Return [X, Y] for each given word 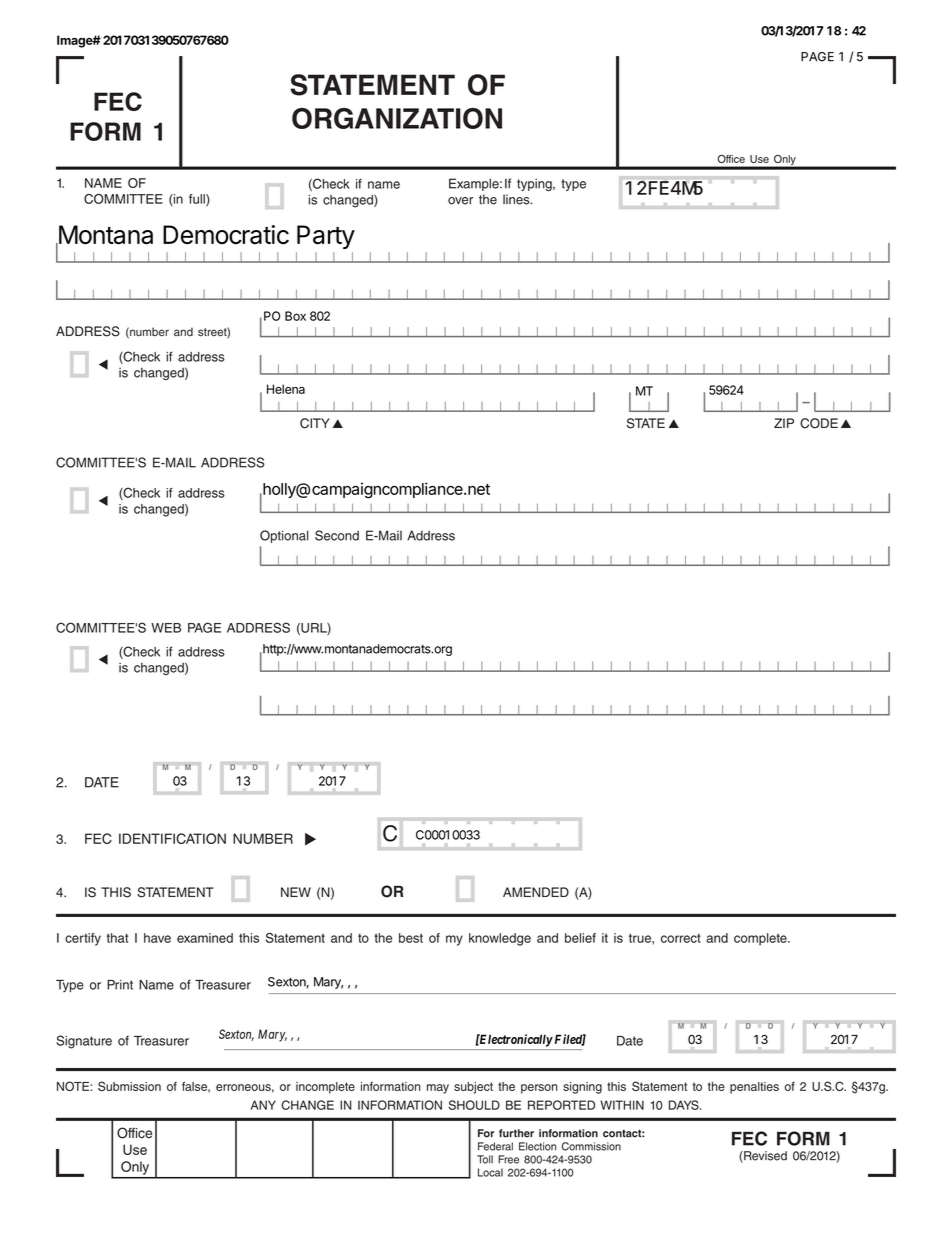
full [198, 200]
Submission [129, 1086]
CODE [819, 423]
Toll [485, 1159]
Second [337, 535]
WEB [166, 628]
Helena [286, 389]
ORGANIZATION [397, 118]
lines [517, 199]
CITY [315, 423]
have [157, 938]
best [411, 938]
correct [681, 938]
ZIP [784, 423]
